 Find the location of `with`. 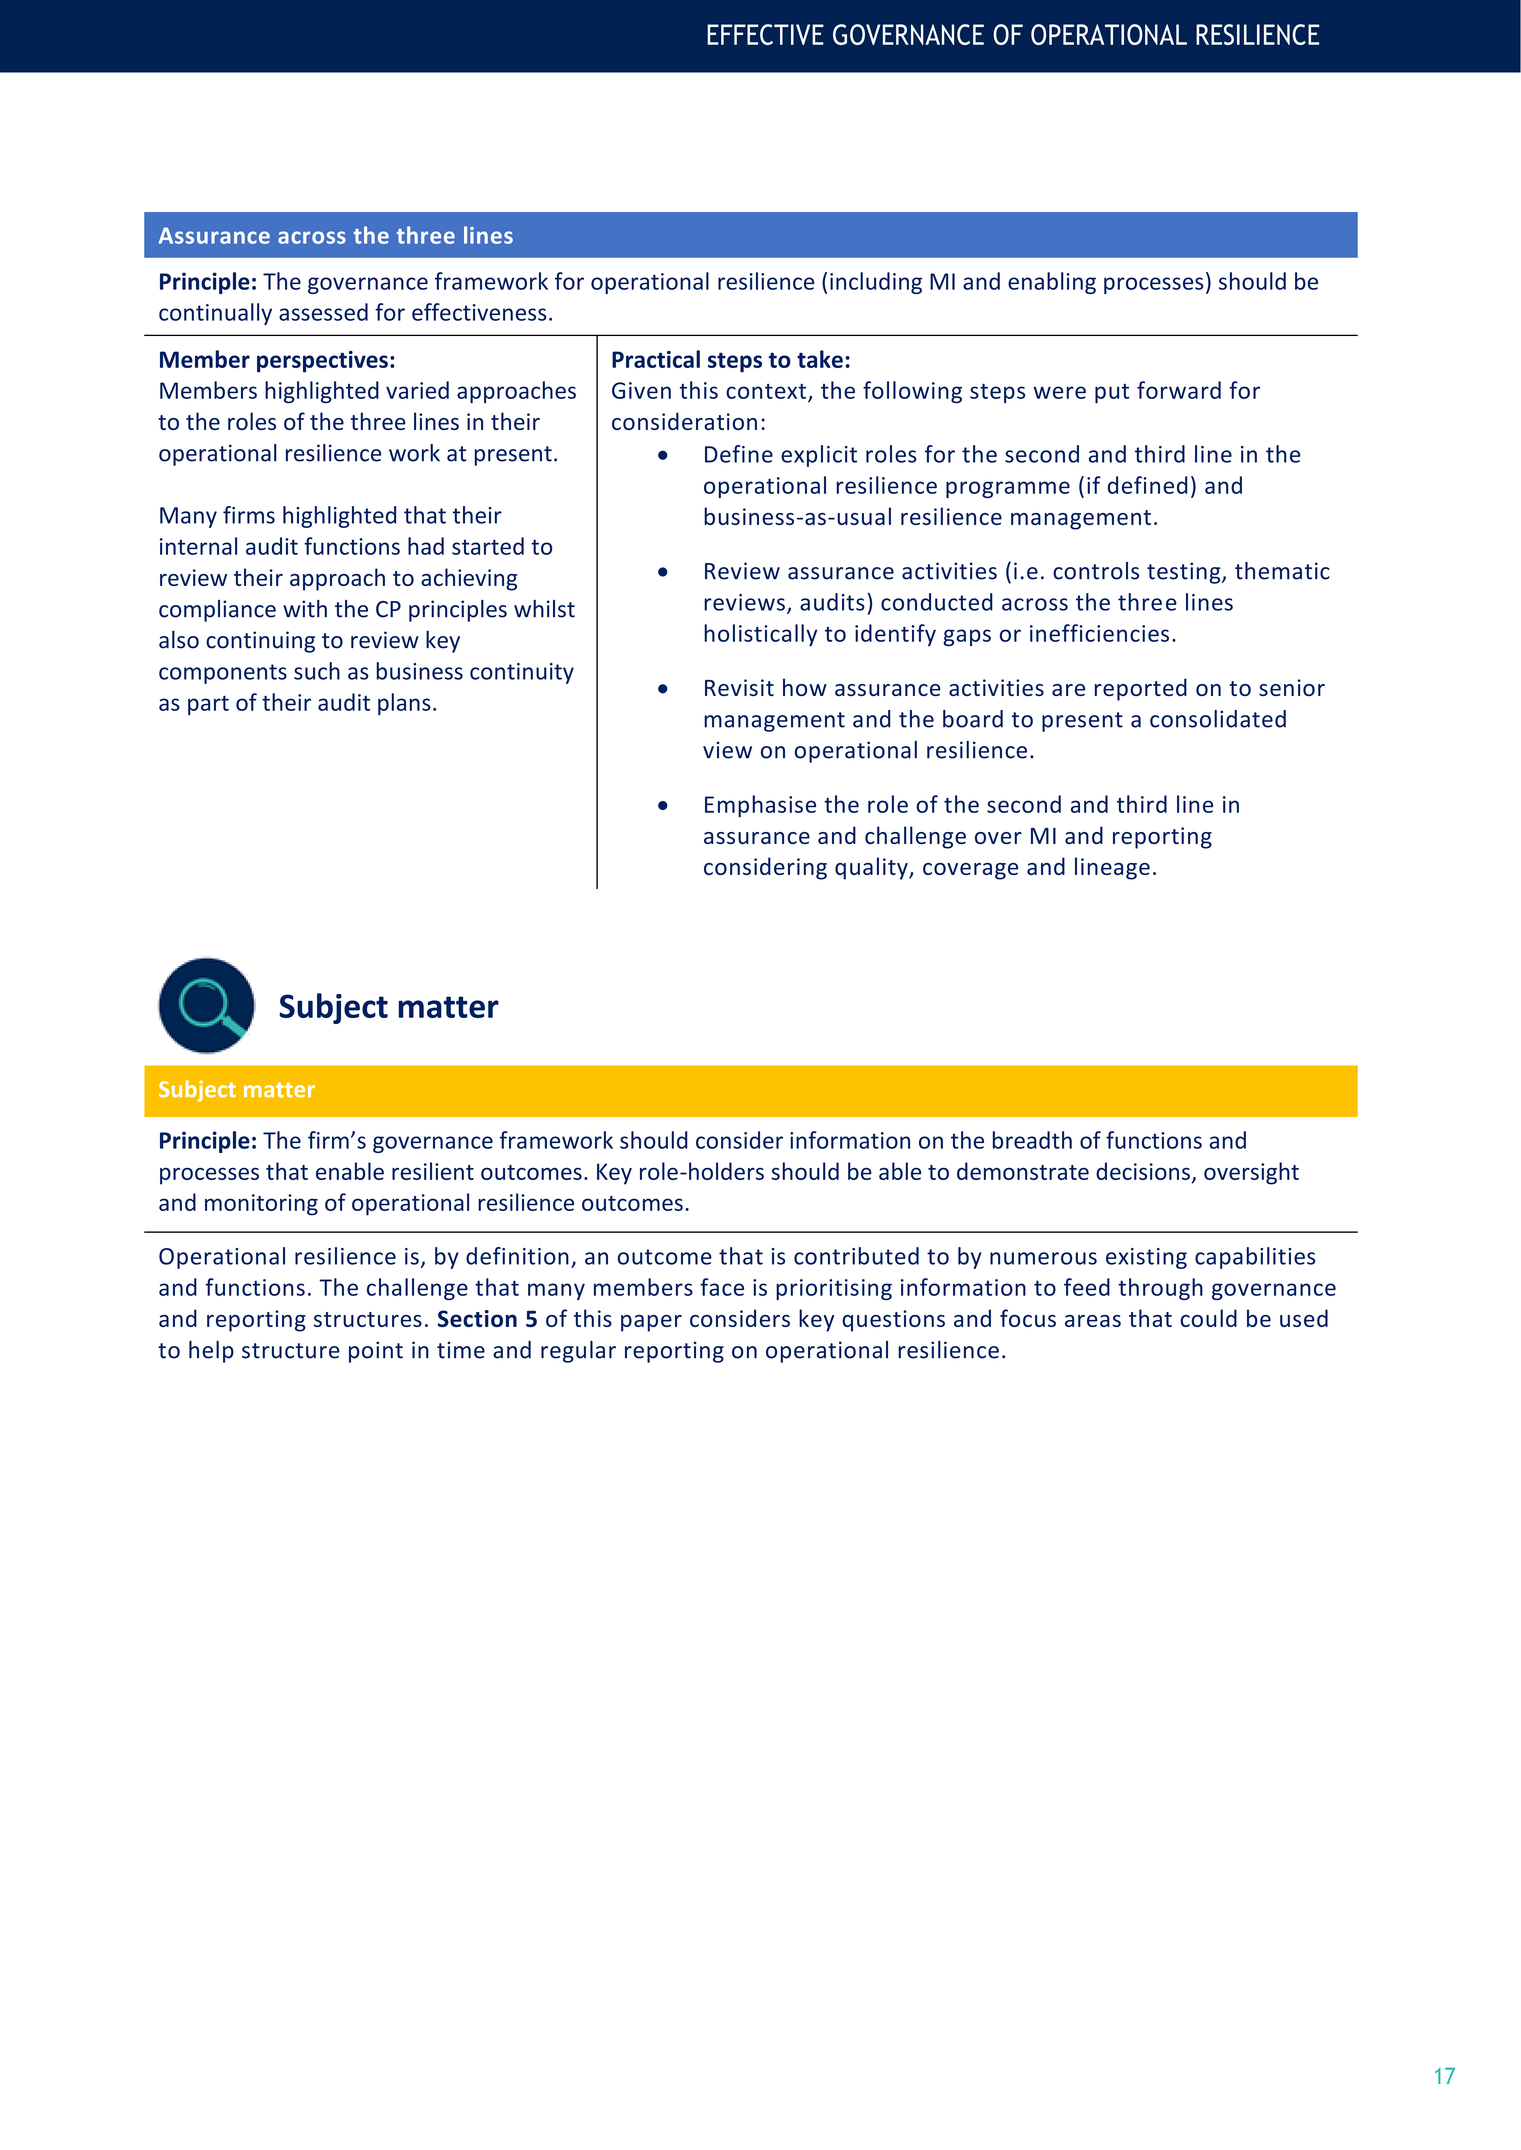

with is located at coordinates (305, 609).
